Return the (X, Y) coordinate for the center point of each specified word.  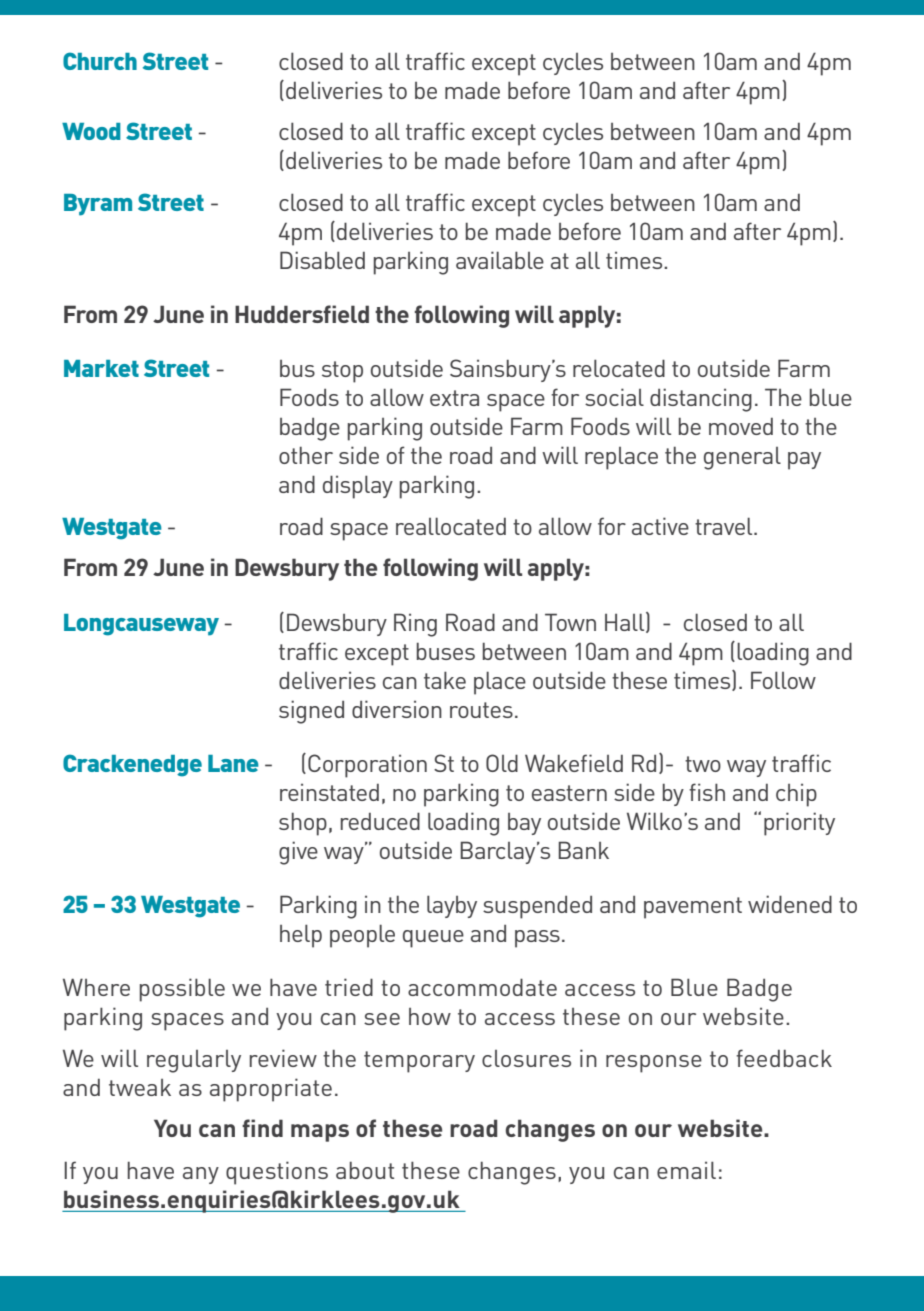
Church (100, 61)
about (365, 1170)
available (500, 260)
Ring (415, 625)
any (201, 1175)
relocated (619, 368)
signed (311, 712)
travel (725, 526)
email (686, 1170)
